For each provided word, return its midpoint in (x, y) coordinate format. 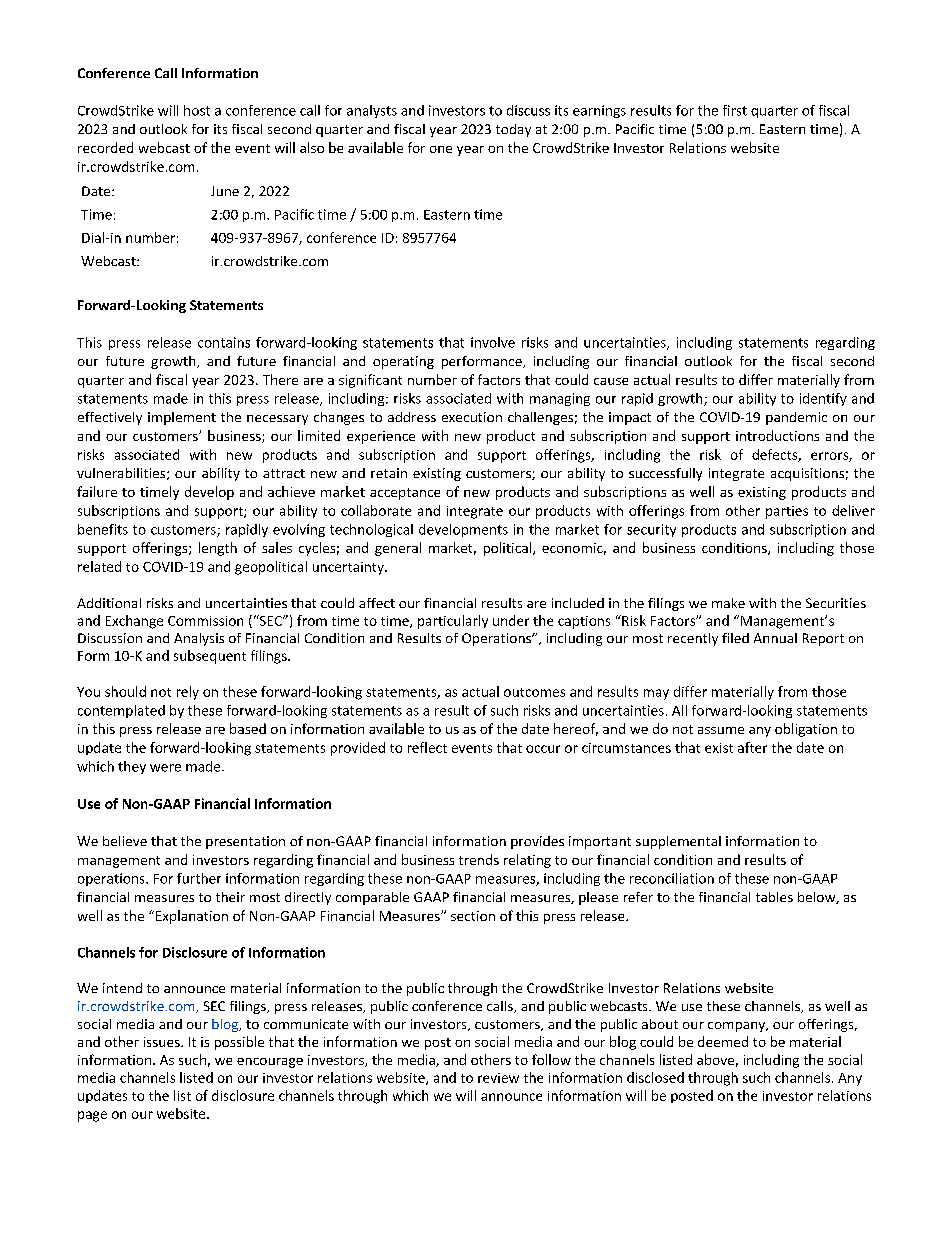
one (441, 149)
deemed (723, 1041)
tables (774, 897)
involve (493, 342)
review (498, 1078)
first (735, 110)
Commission (205, 621)
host (197, 110)
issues (163, 1042)
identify (823, 399)
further (199, 878)
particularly (453, 622)
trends (479, 859)
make (728, 603)
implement (182, 418)
